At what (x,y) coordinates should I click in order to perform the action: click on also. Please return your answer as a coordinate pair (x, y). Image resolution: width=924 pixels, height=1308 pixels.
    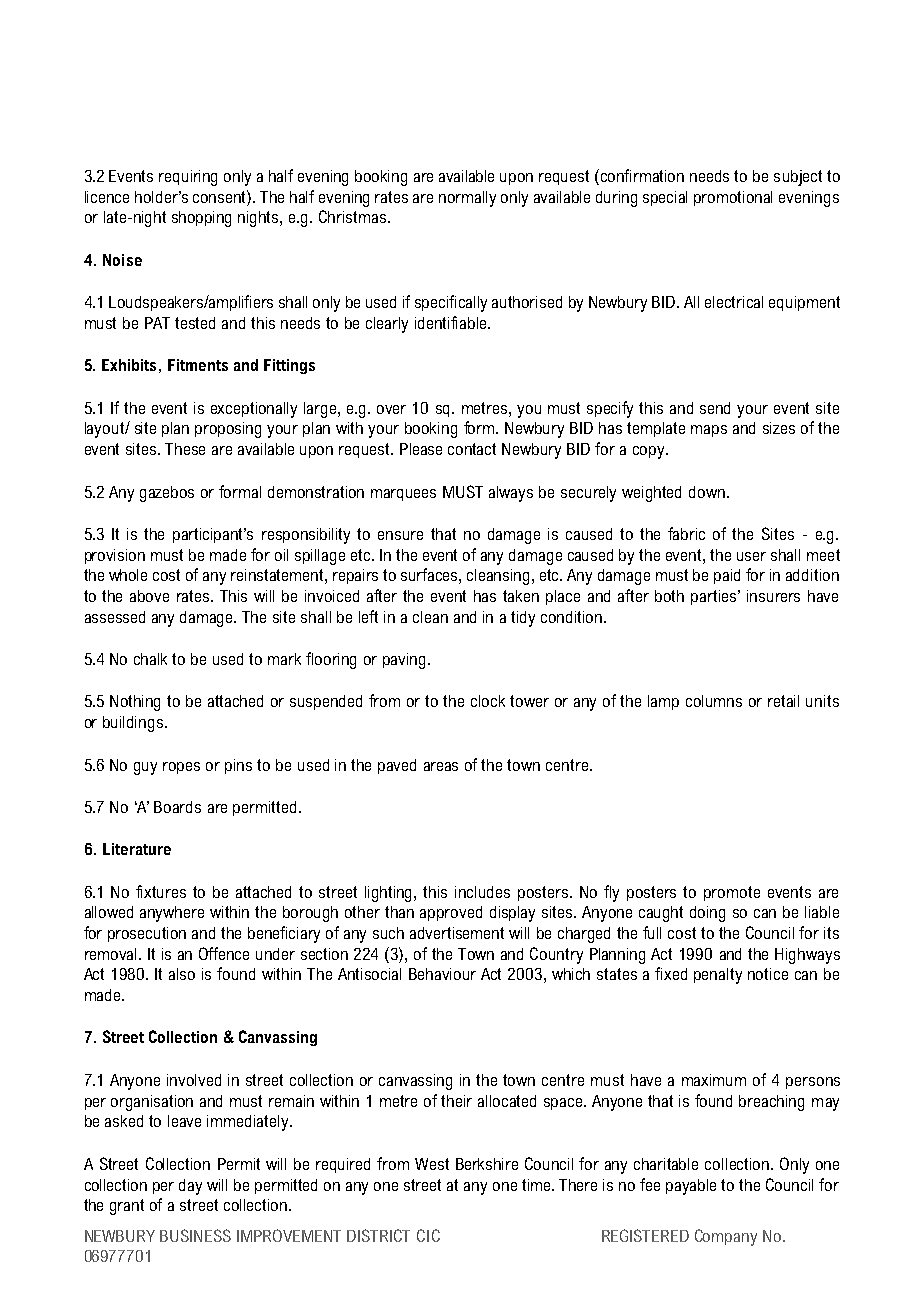
    Looking at the image, I should click on (182, 974).
